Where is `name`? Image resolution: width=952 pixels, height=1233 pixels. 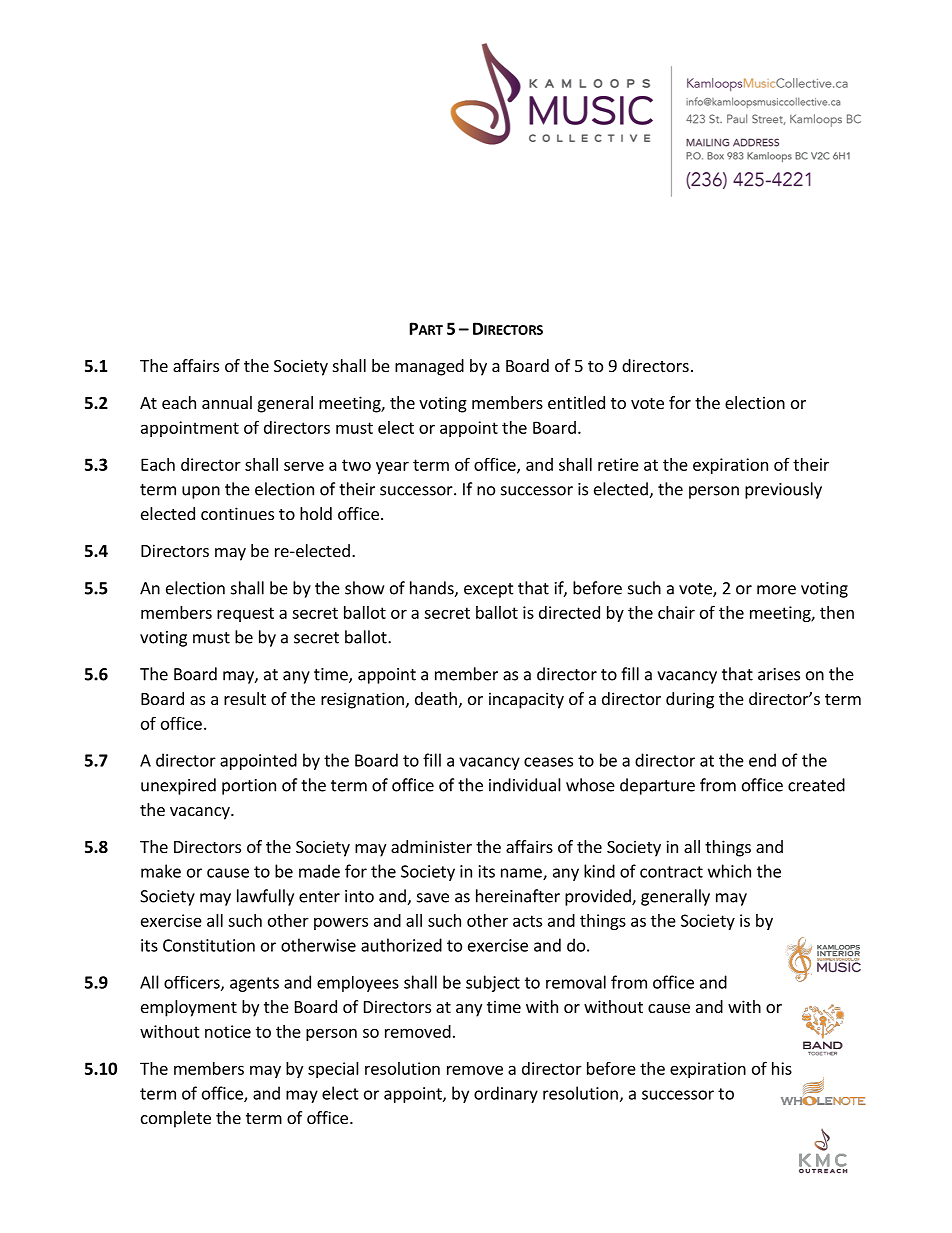 name is located at coordinates (522, 874).
